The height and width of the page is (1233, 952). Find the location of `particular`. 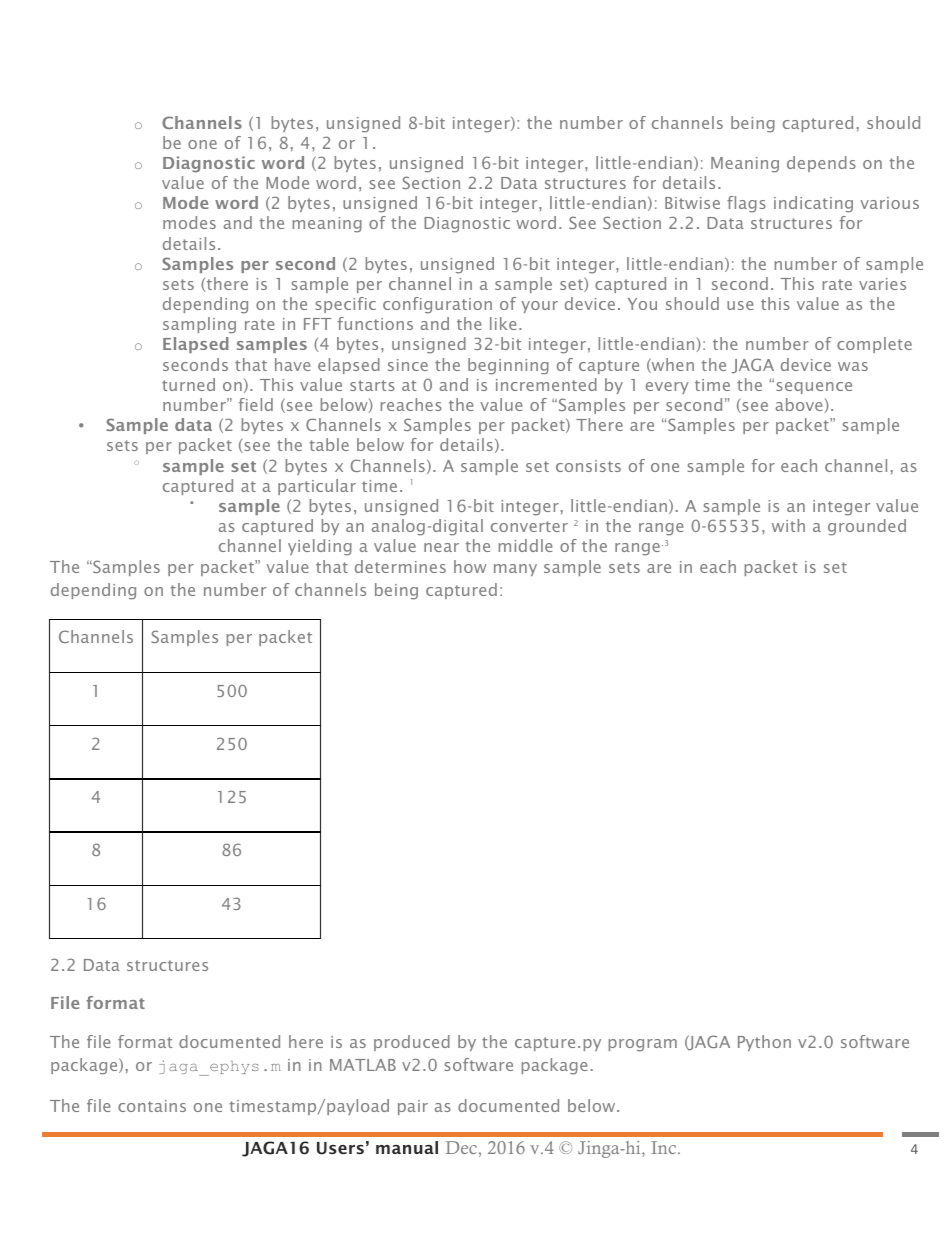

particular is located at coordinates (317, 487).
